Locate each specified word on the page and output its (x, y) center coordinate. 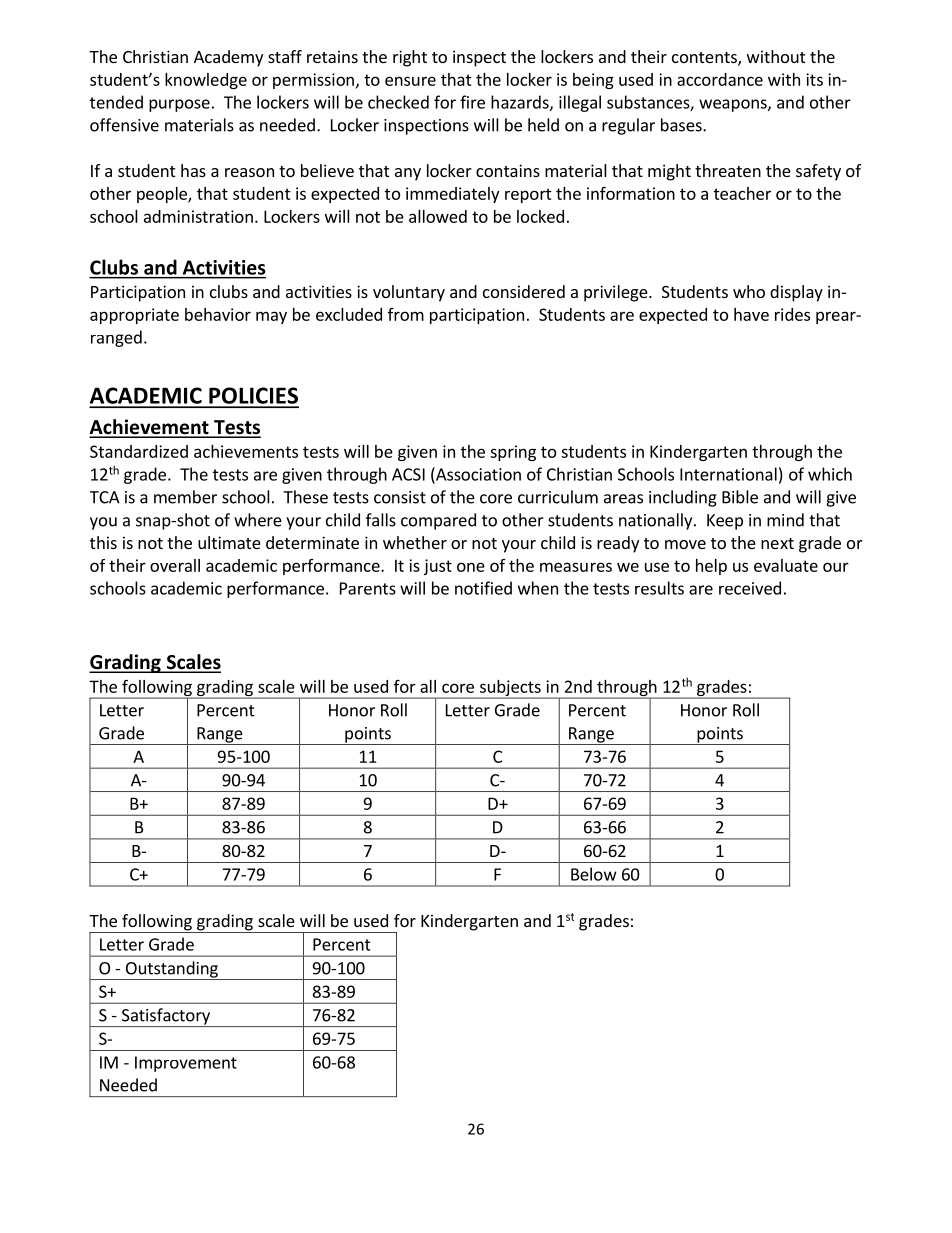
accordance (720, 79)
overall (175, 565)
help (711, 567)
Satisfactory (166, 1017)
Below (594, 874)
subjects (510, 689)
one (471, 567)
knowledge (206, 81)
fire (472, 102)
